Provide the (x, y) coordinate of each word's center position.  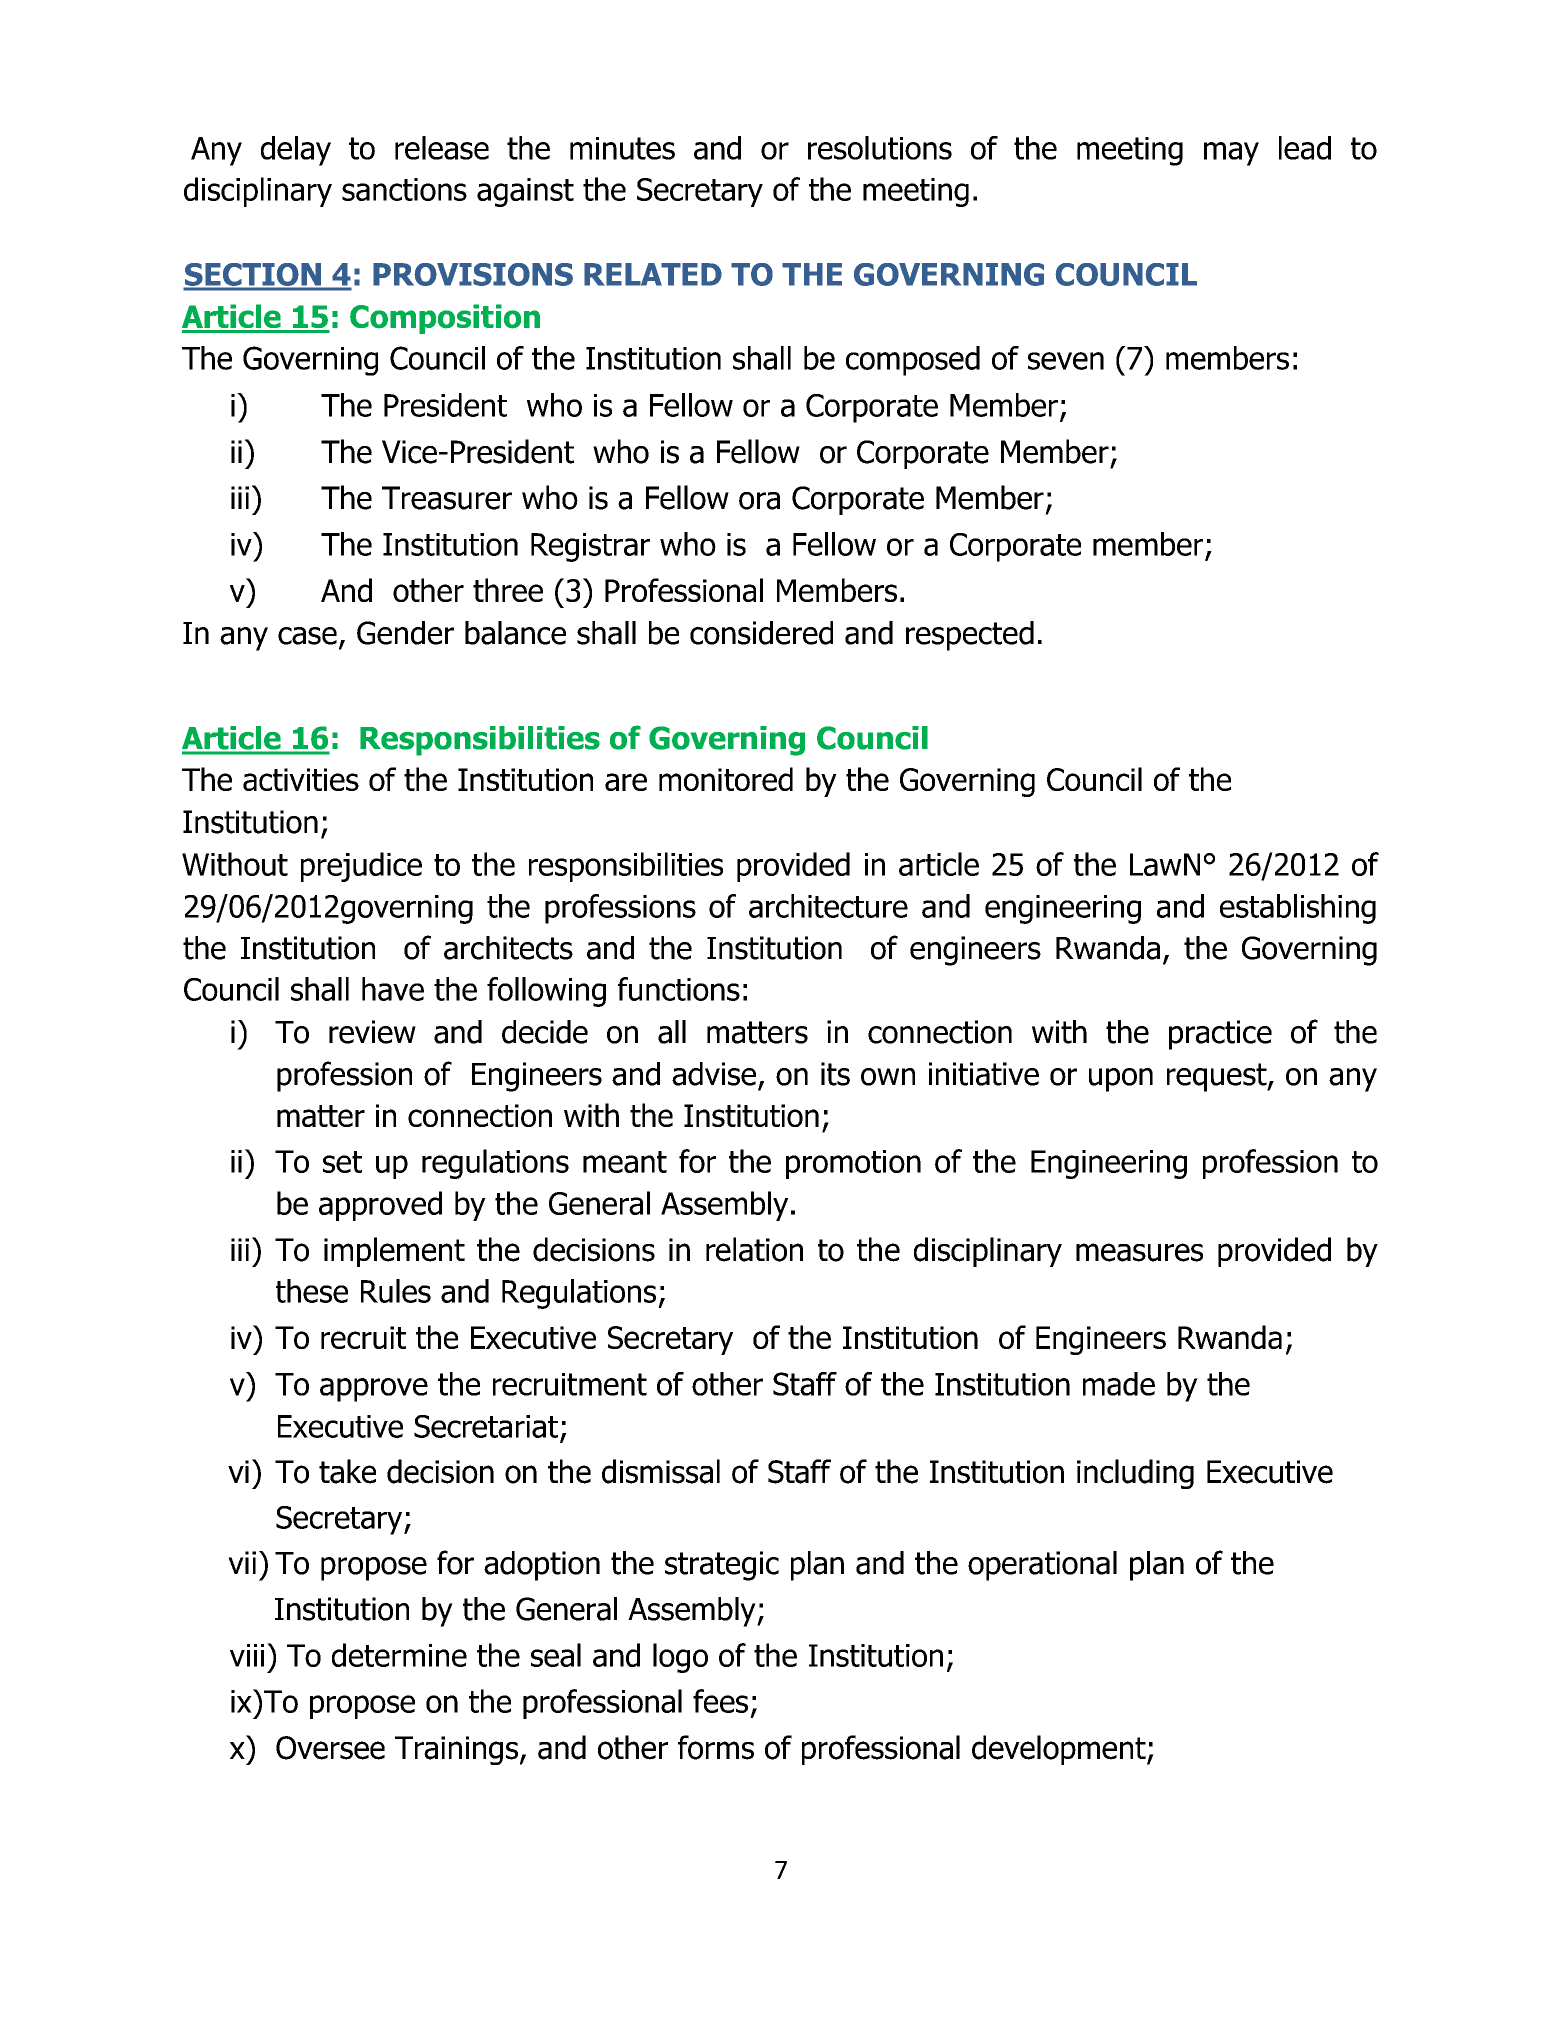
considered (761, 633)
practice (1220, 1035)
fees (720, 1701)
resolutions (880, 148)
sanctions (404, 189)
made (1119, 1384)
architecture (828, 906)
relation (754, 1249)
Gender (405, 633)
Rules (396, 1291)
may (1231, 154)
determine (399, 1655)
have (393, 989)
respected (970, 636)
